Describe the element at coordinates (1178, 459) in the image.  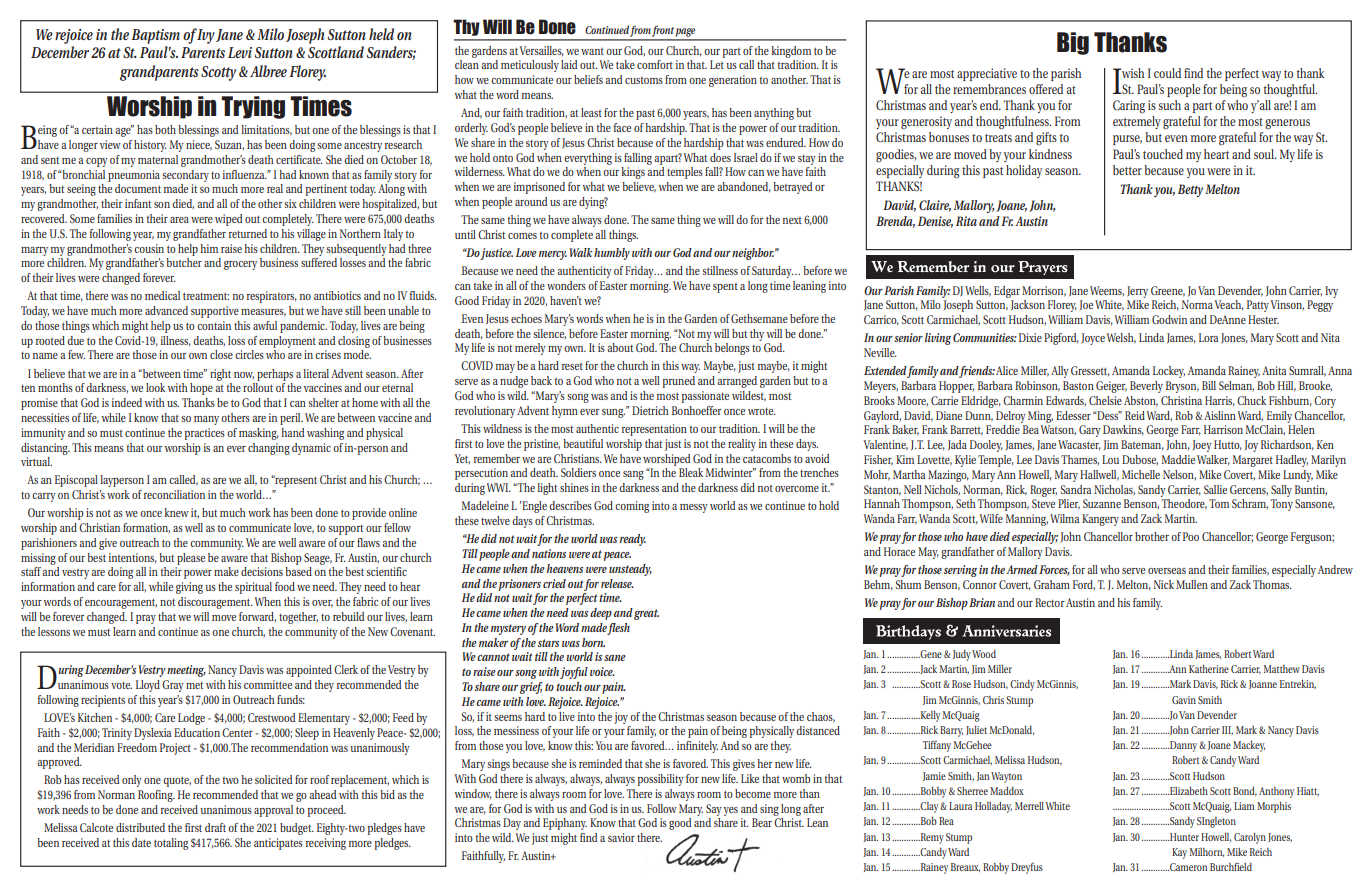
I see `Maddie` at that location.
